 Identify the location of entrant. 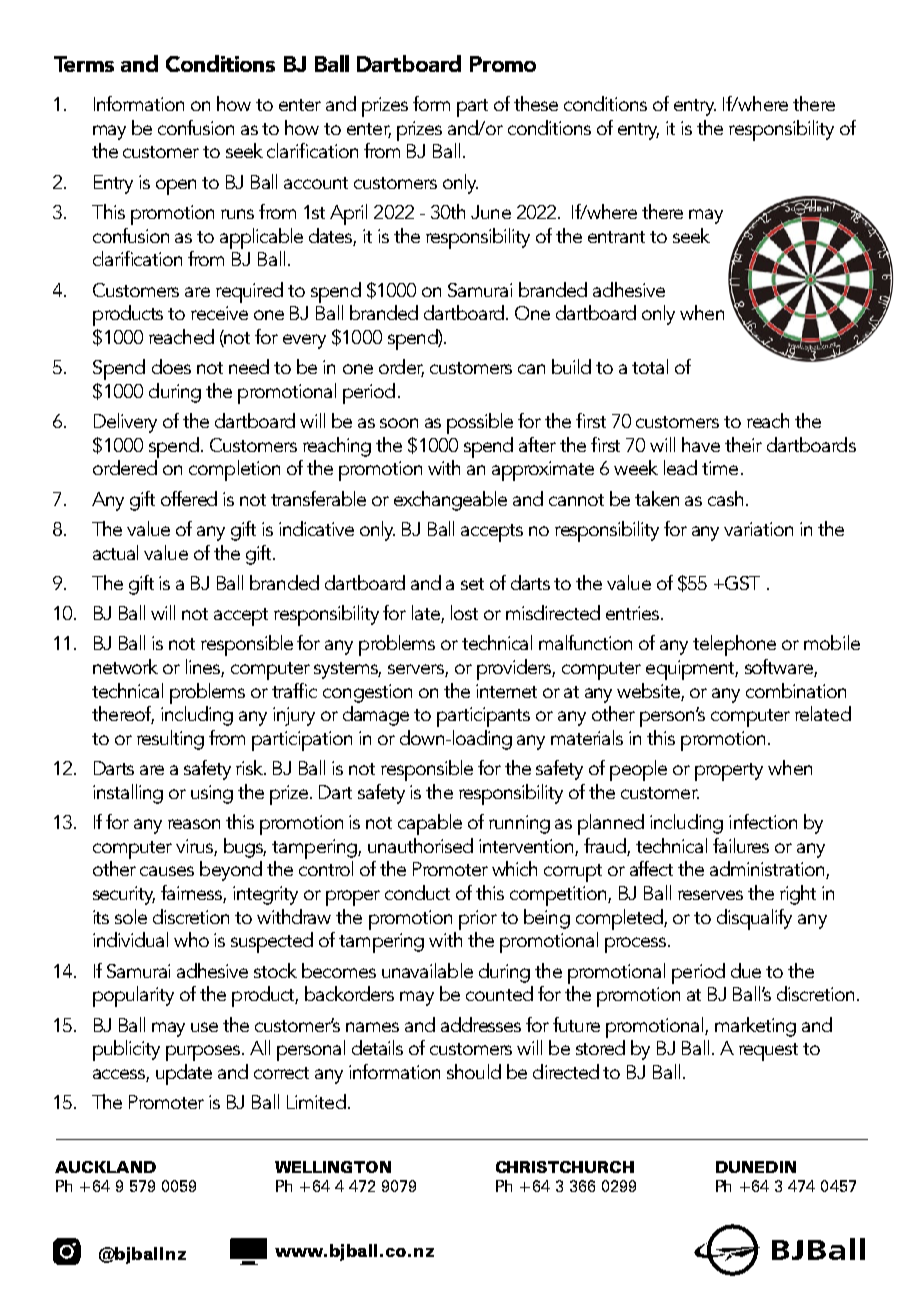
(616, 237).
